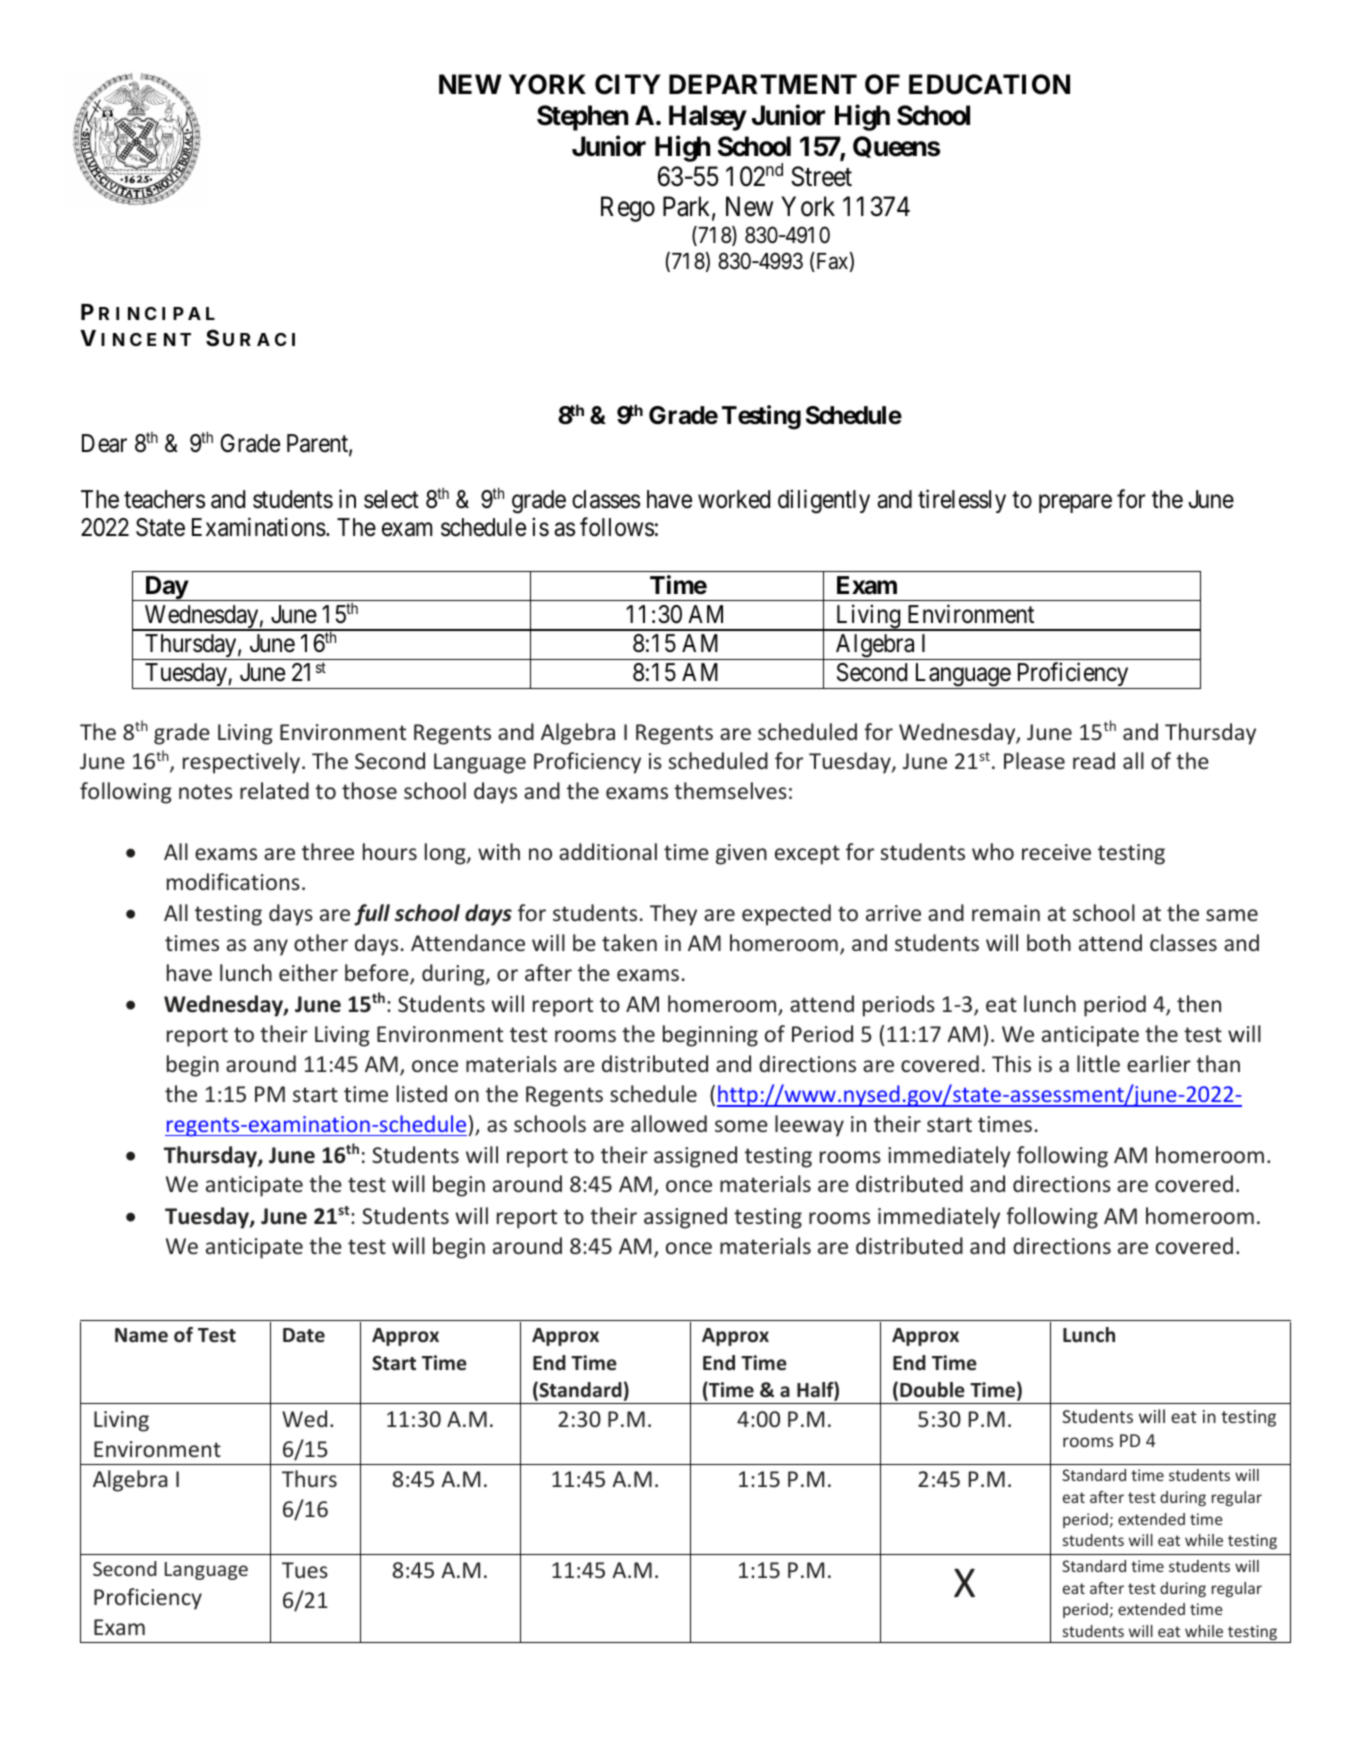 The image size is (1360, 1760). Describe the element at coordinates (1094, 760) in the image. I see `read` at that location.
